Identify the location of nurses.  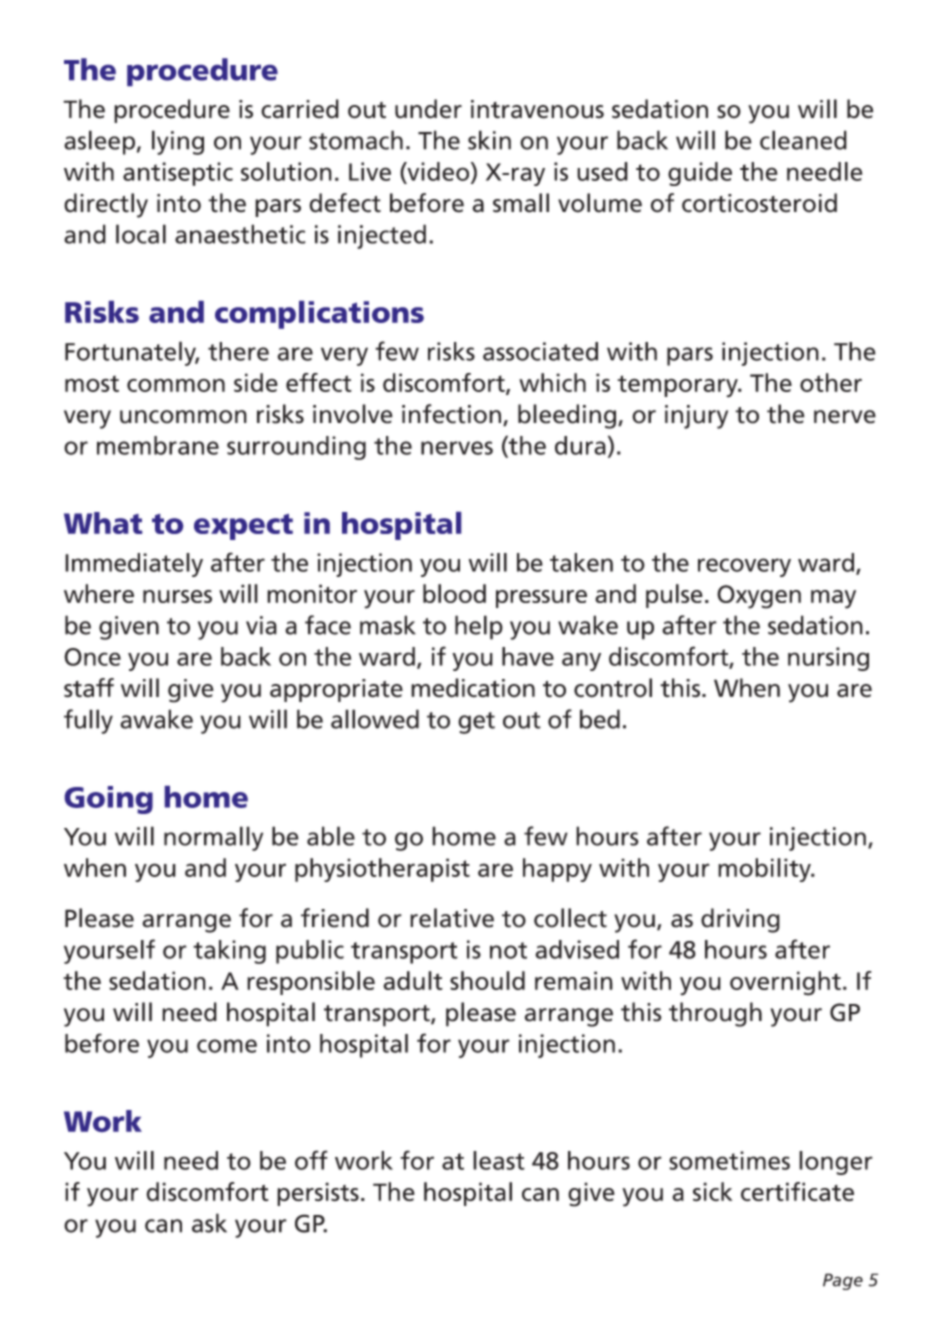
(177, 596).
